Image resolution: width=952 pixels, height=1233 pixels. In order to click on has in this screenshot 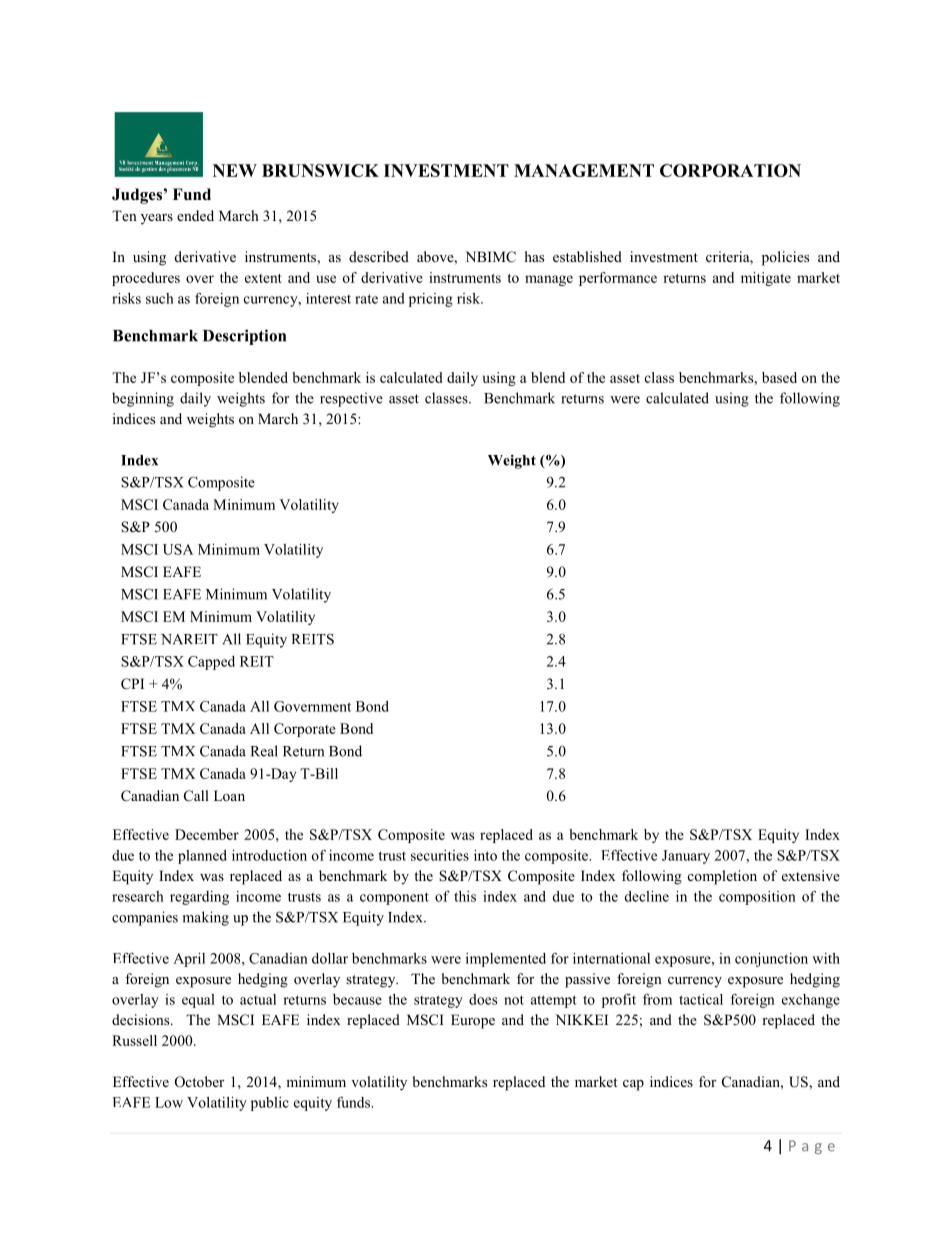, I will do `click(534, 256)`.
